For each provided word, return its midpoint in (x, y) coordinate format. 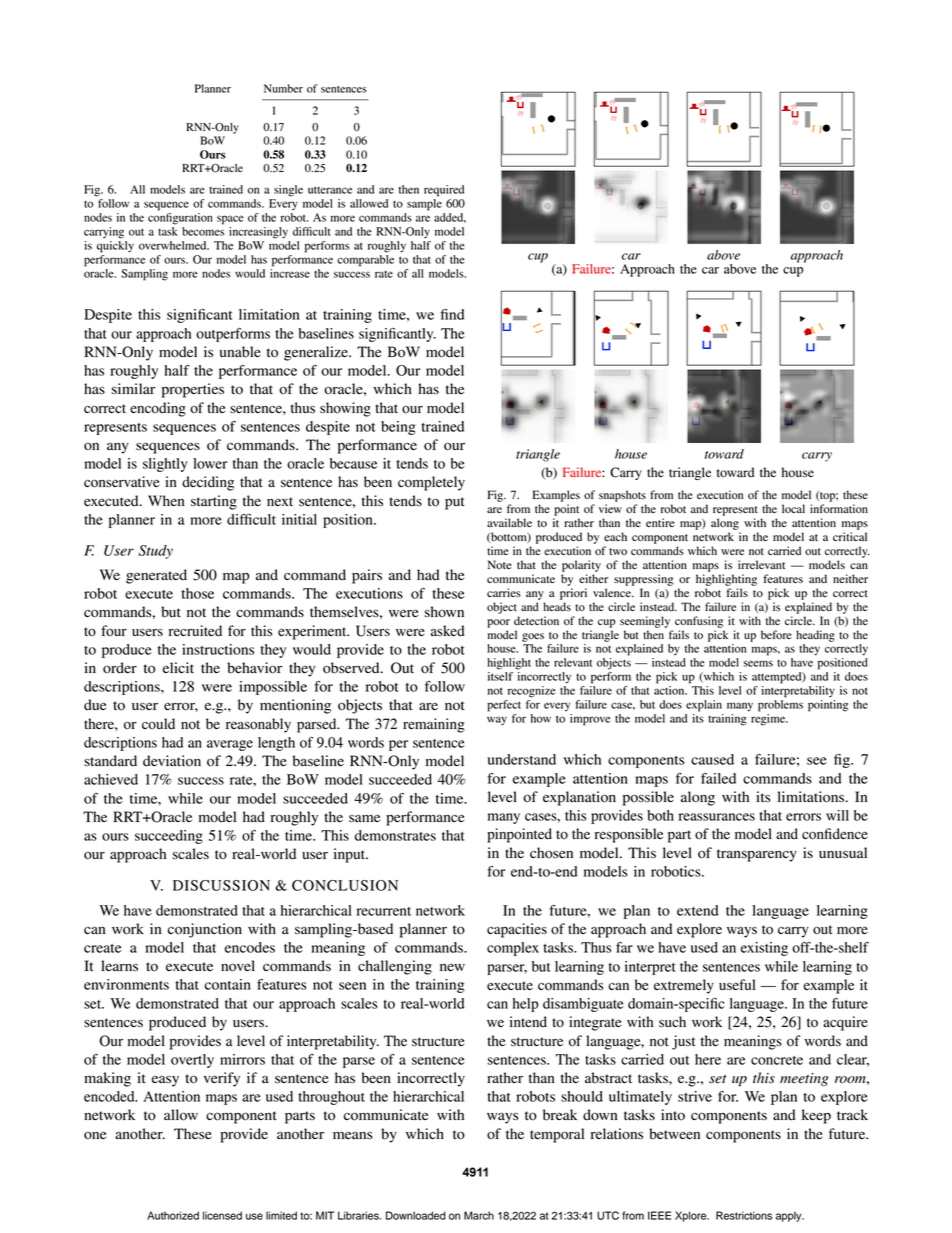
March (479, 1215)
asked (448, 631)
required (444, 191)
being (398, 428)
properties (193, 390)
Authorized (173, 1215)
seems (758, 663)
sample (424, 205)
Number (283, 88)
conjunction (205, 930)
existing (764, 949)
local (793, 508)
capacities (517, 930)
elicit (178, 667)
